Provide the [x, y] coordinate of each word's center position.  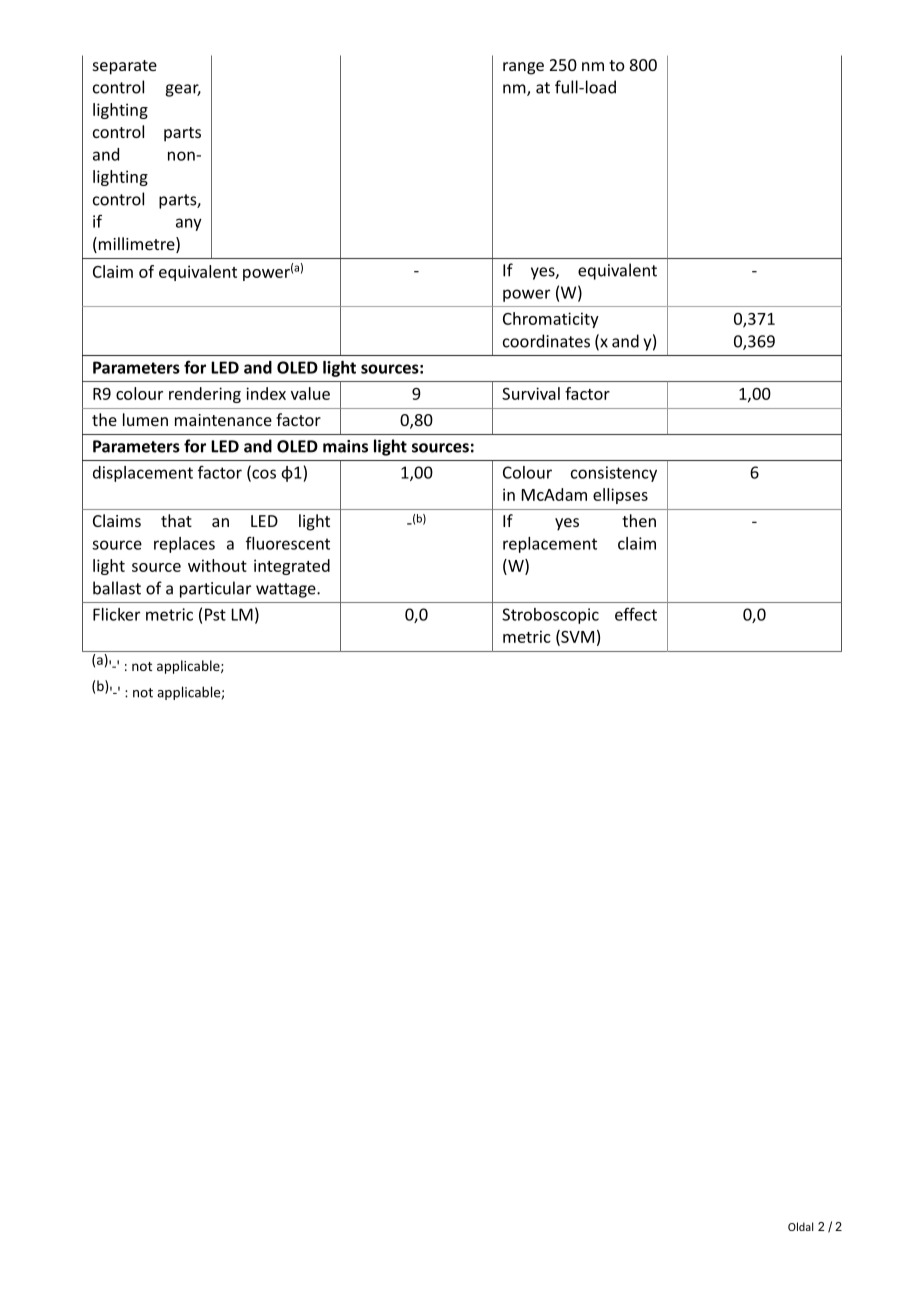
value [310, 393]
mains [345, 446]
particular [215, 589]
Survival [531, 393]
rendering [205, 395]
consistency [614, 474]
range [523, 68]
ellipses [620, 496]
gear [183, 90]
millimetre [138, 243]
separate [125, 67]
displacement [143, 474]
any [189, 224]
